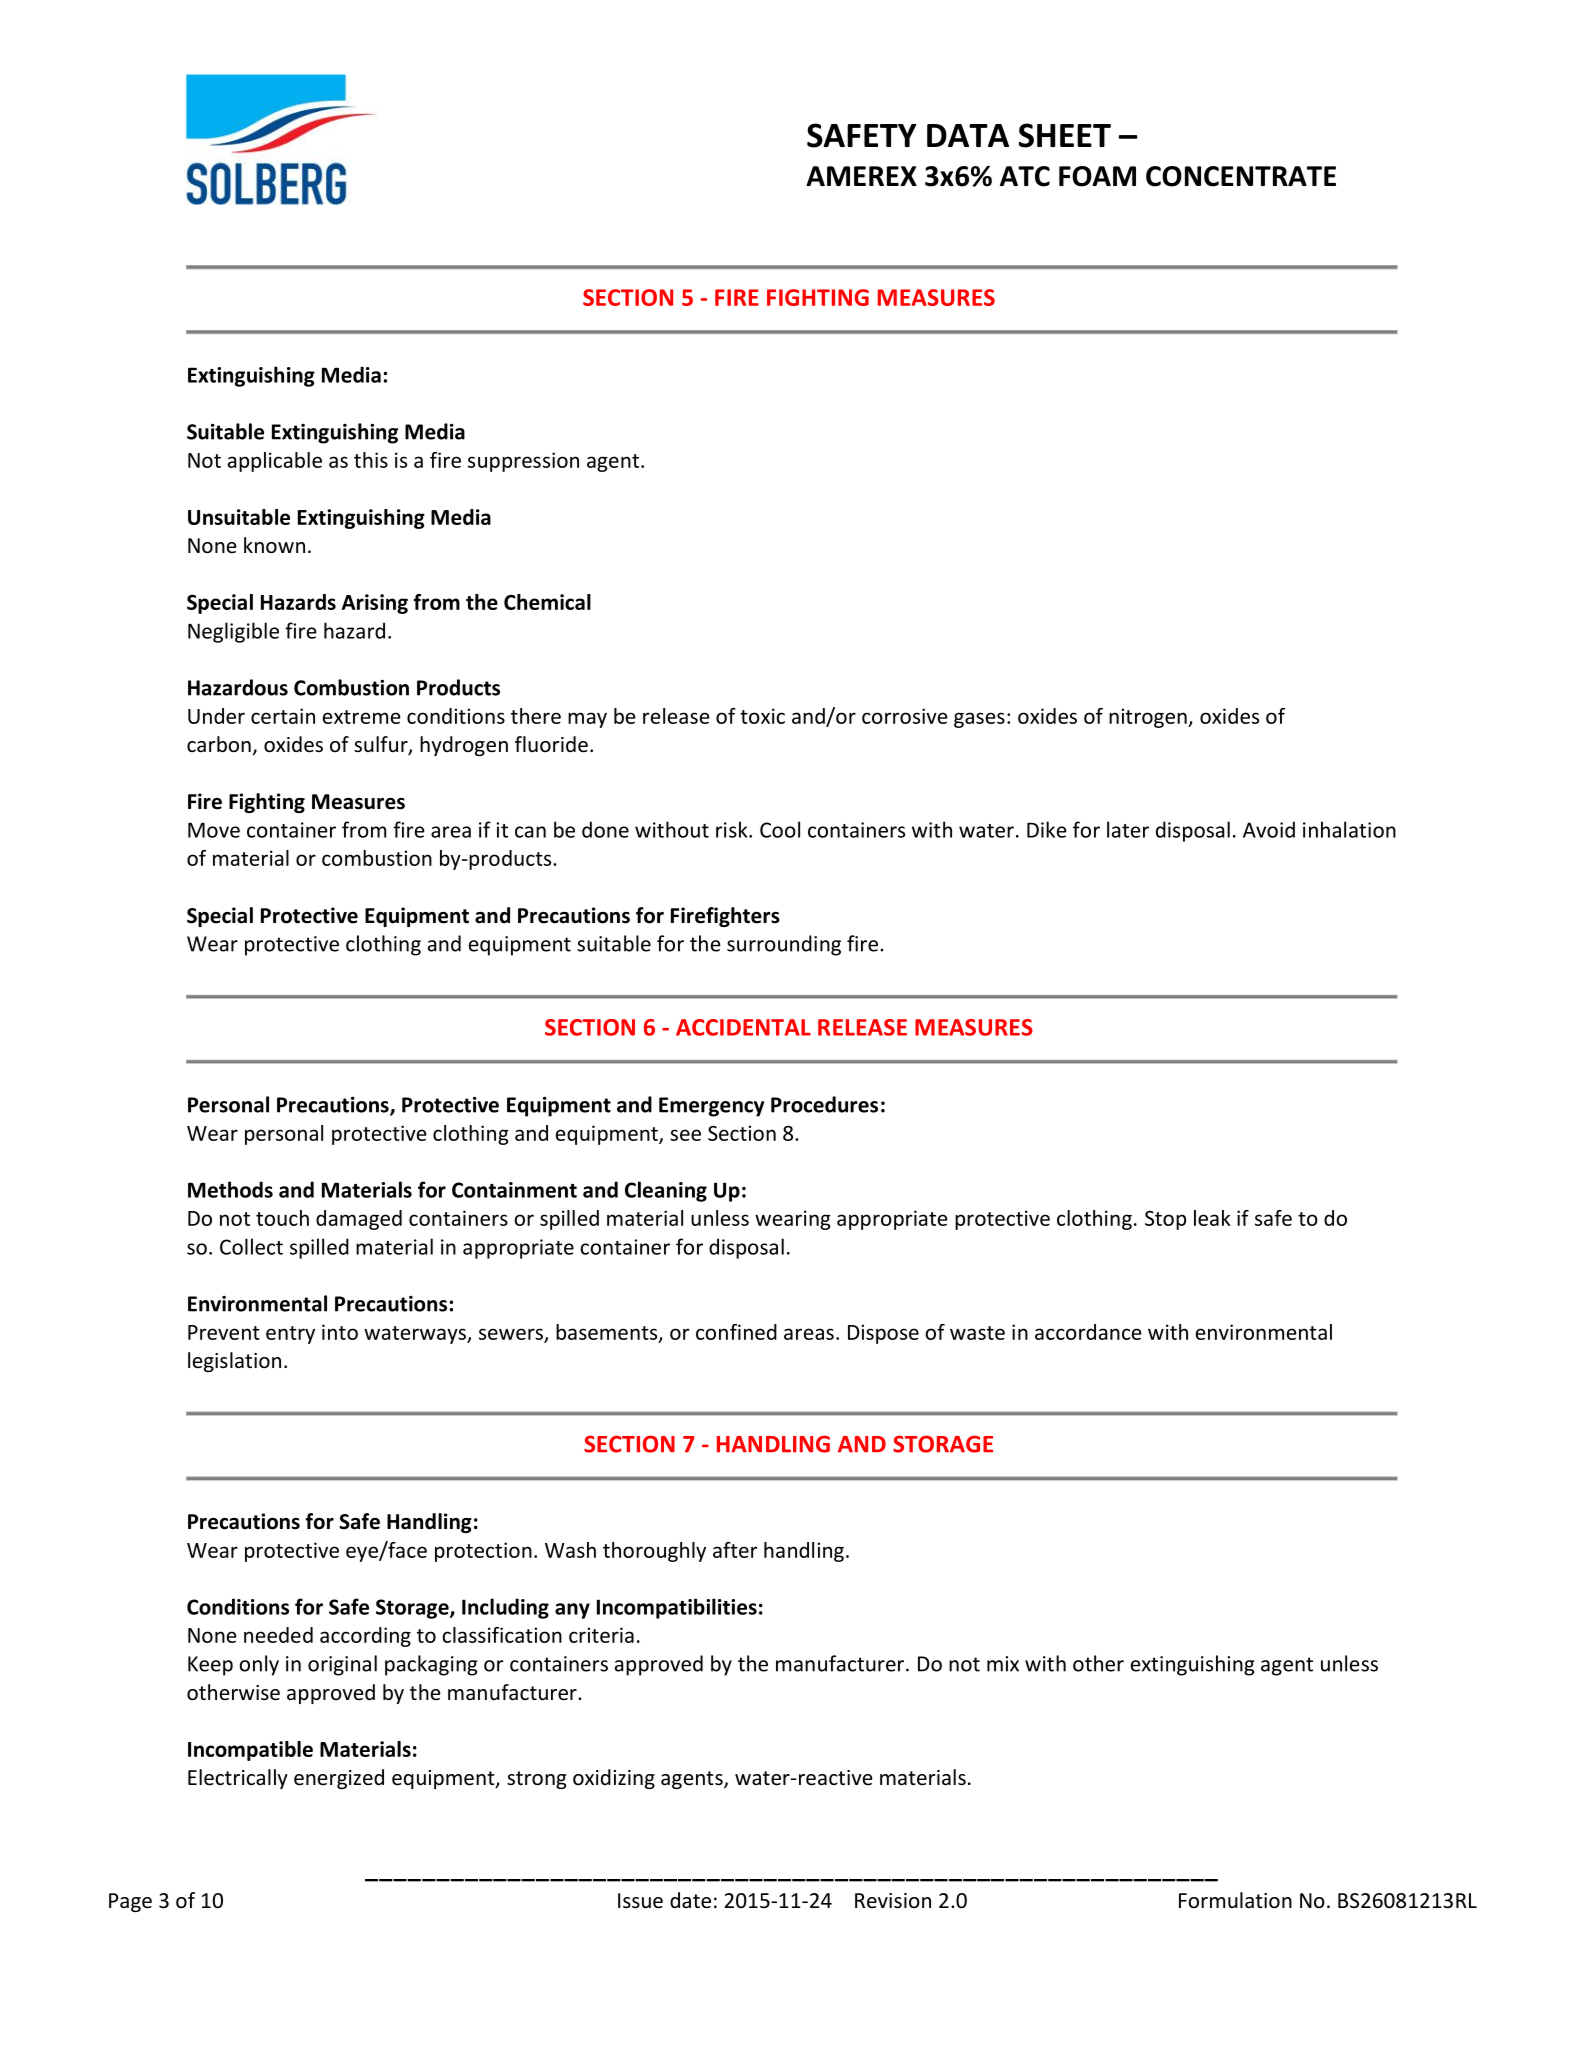 The height and width of the screenshot is (2050, 1584). Describe the element at coordinates (1241, 176) in the screenshot. I see `CONCENTRATE` at that location.
